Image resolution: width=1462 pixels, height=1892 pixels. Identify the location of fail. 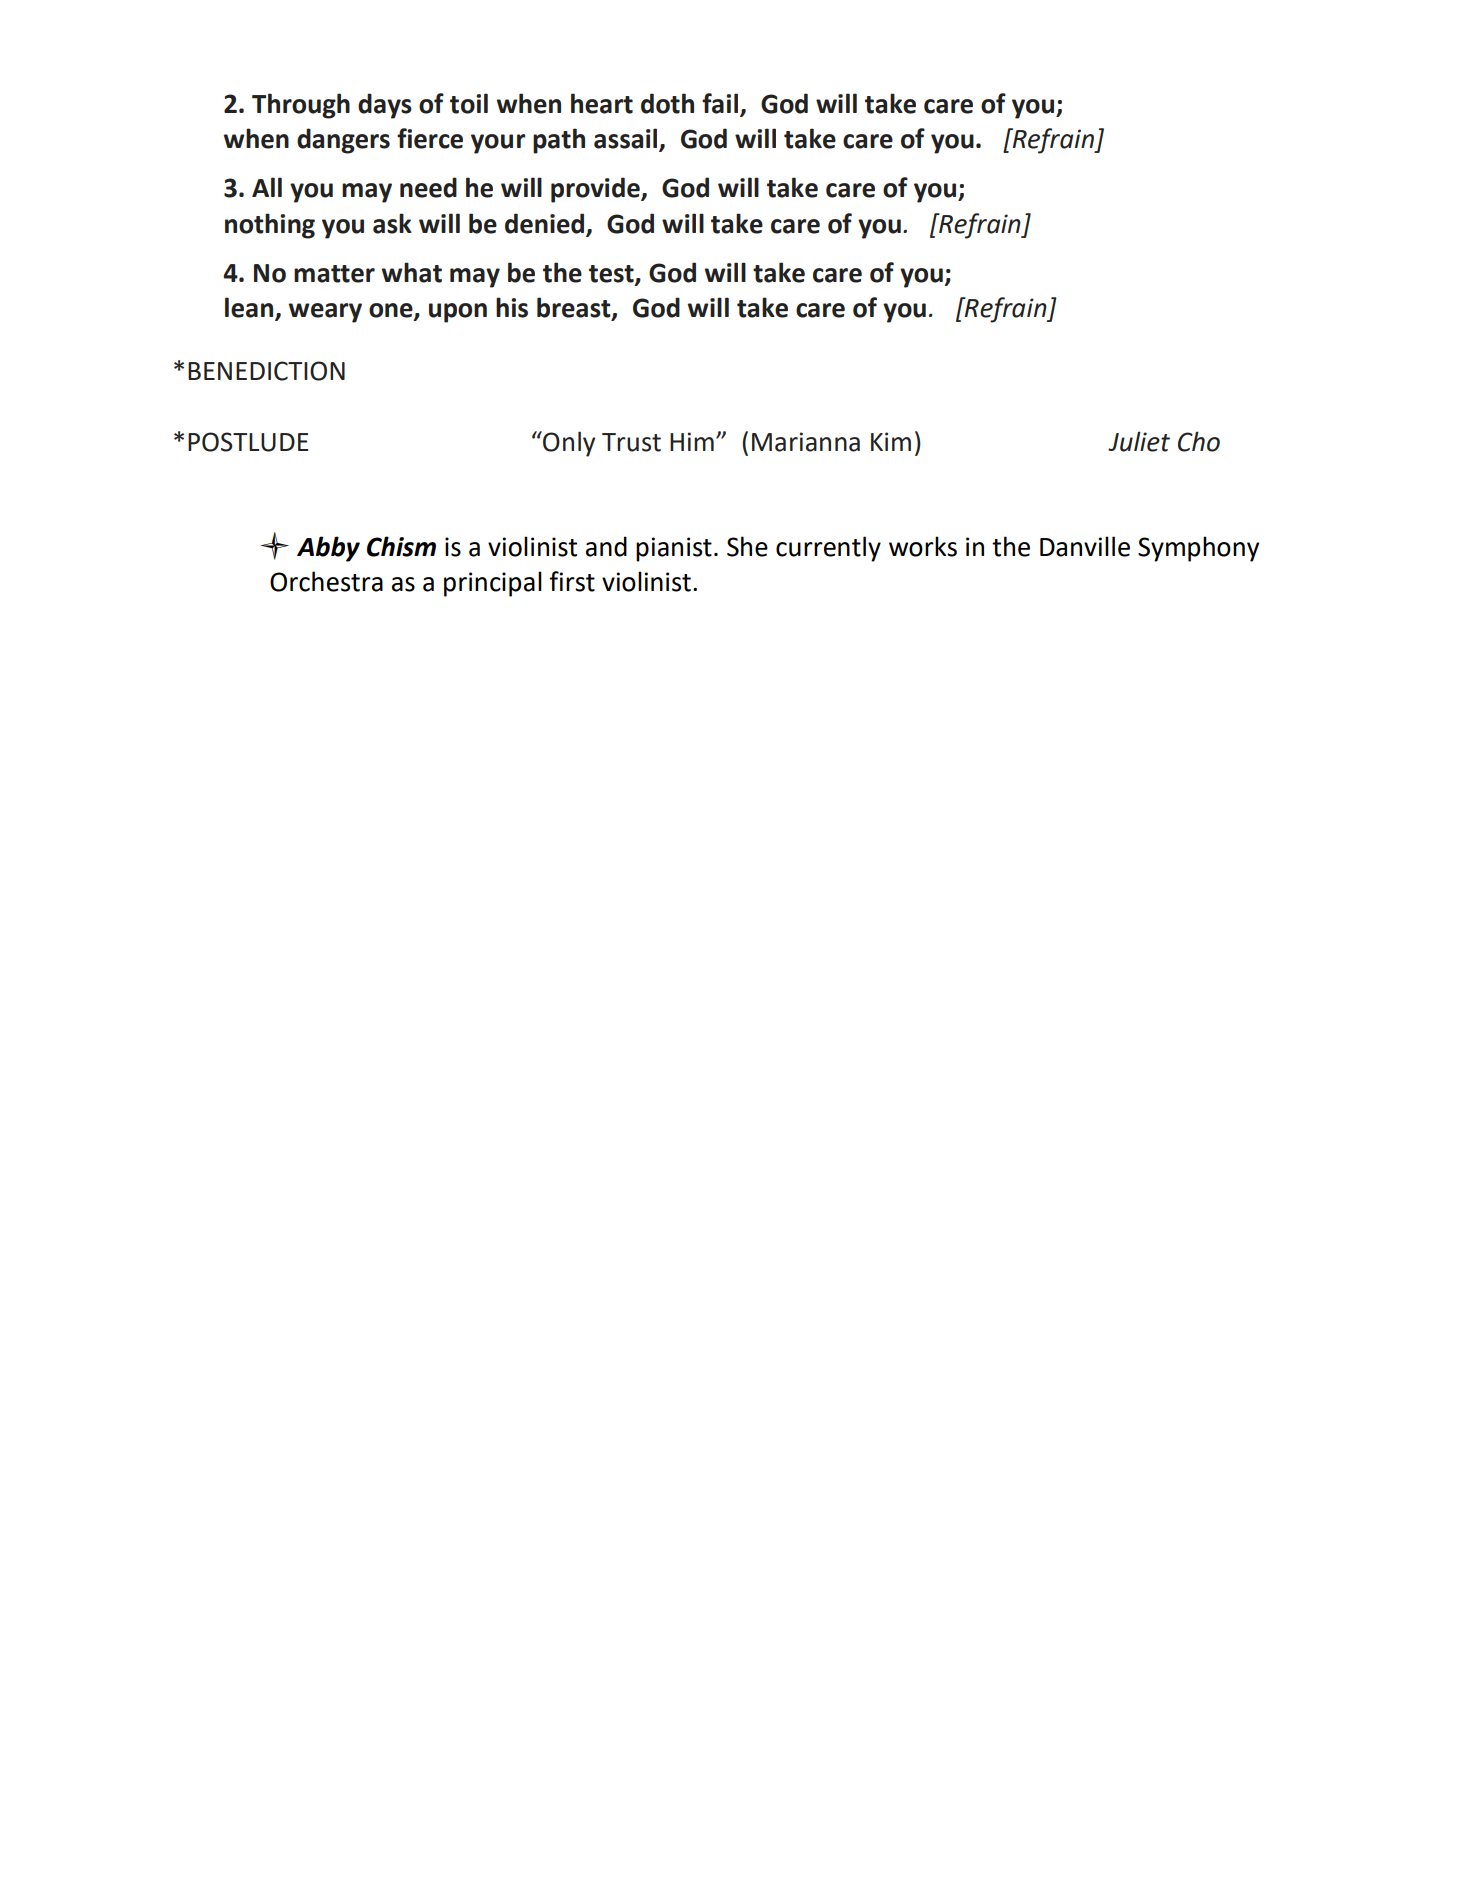
(720, 103).
